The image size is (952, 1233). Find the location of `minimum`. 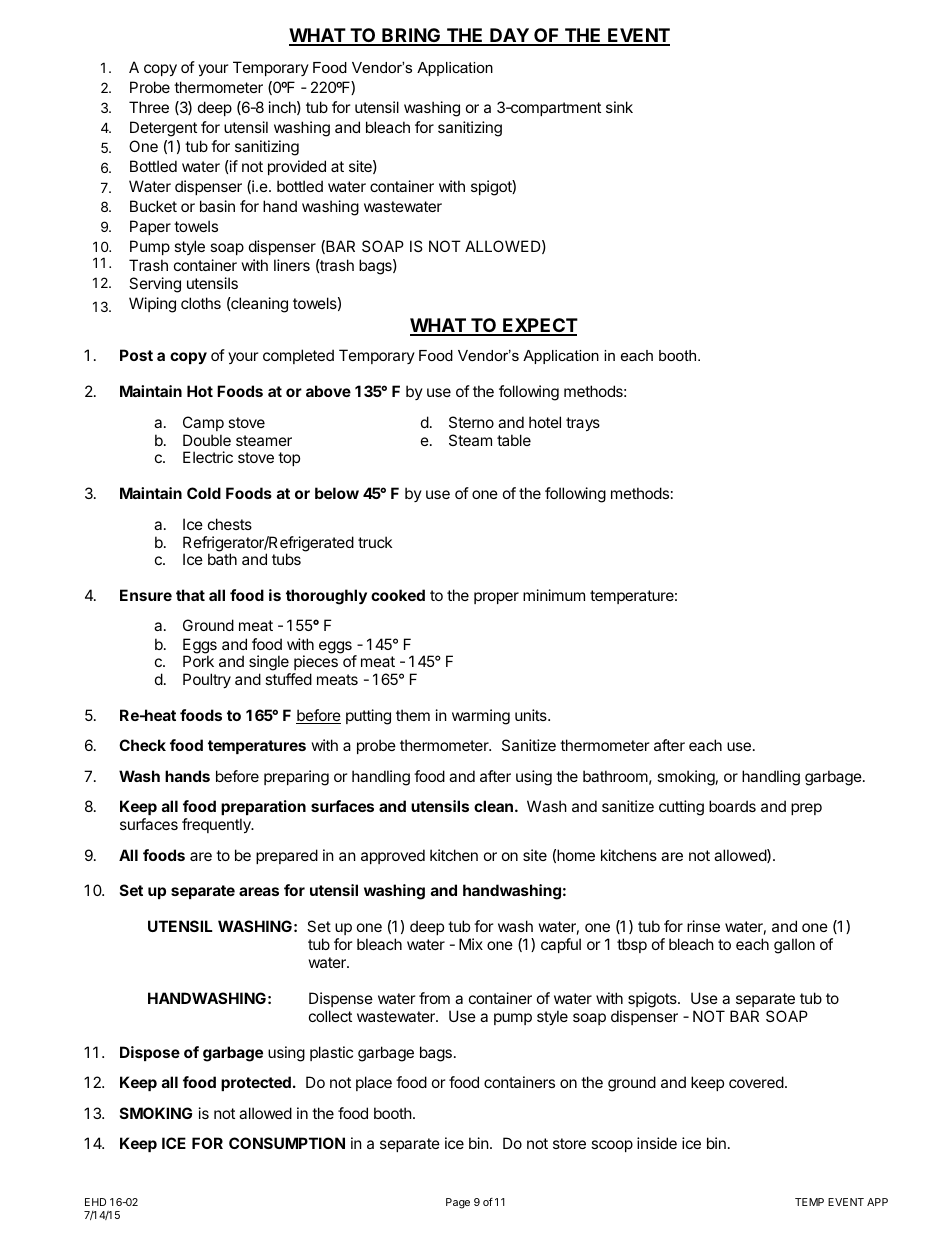

minimum is located at coordinates (554, 595).
